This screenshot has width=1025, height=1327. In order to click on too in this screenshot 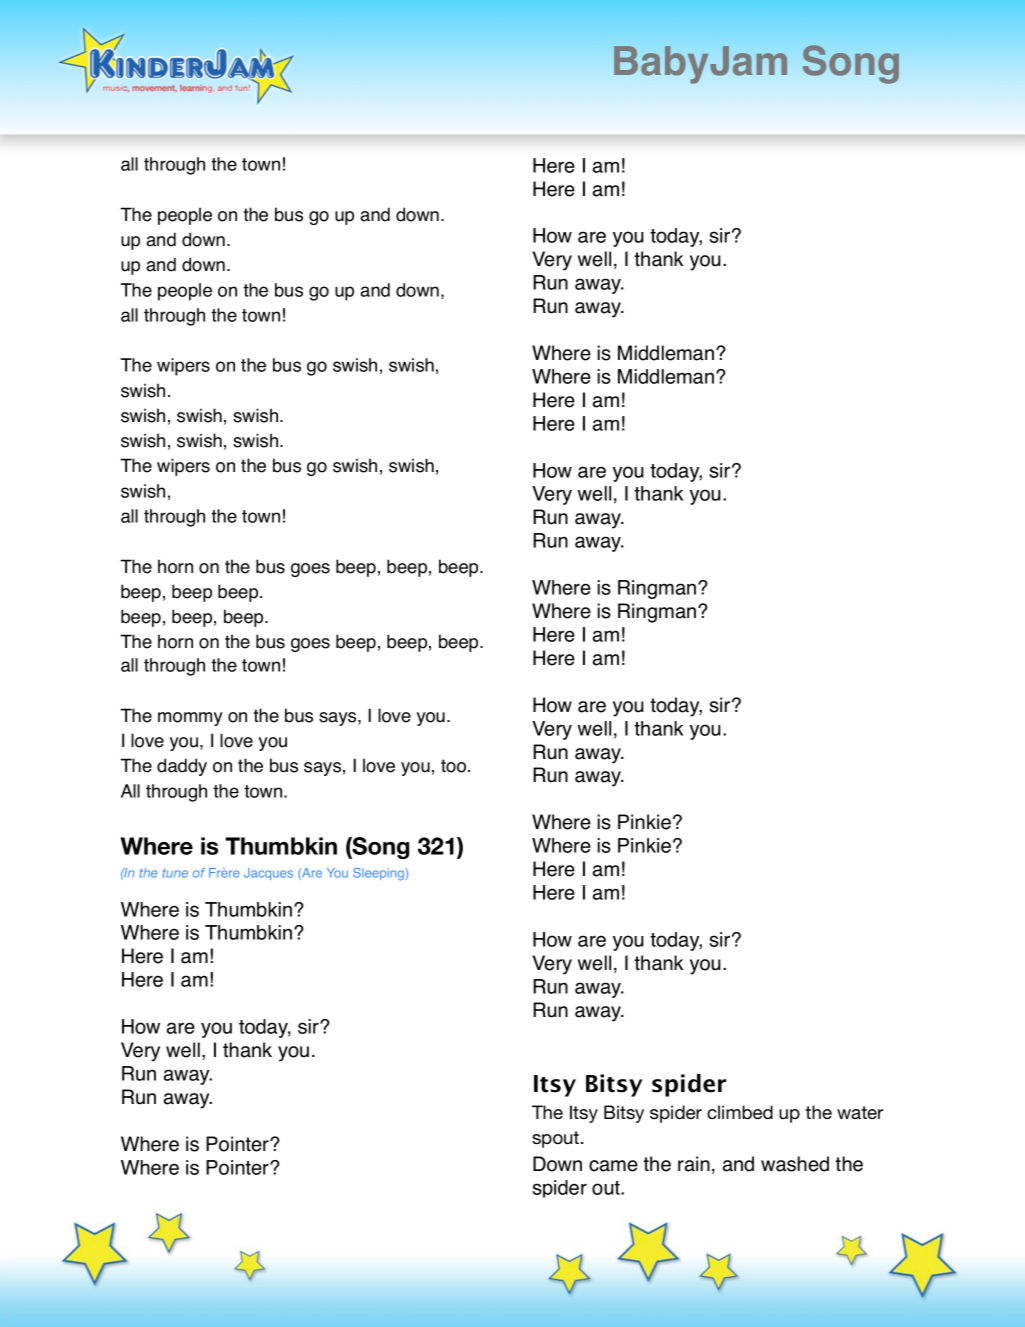, I will do `click(453, 766)`.
